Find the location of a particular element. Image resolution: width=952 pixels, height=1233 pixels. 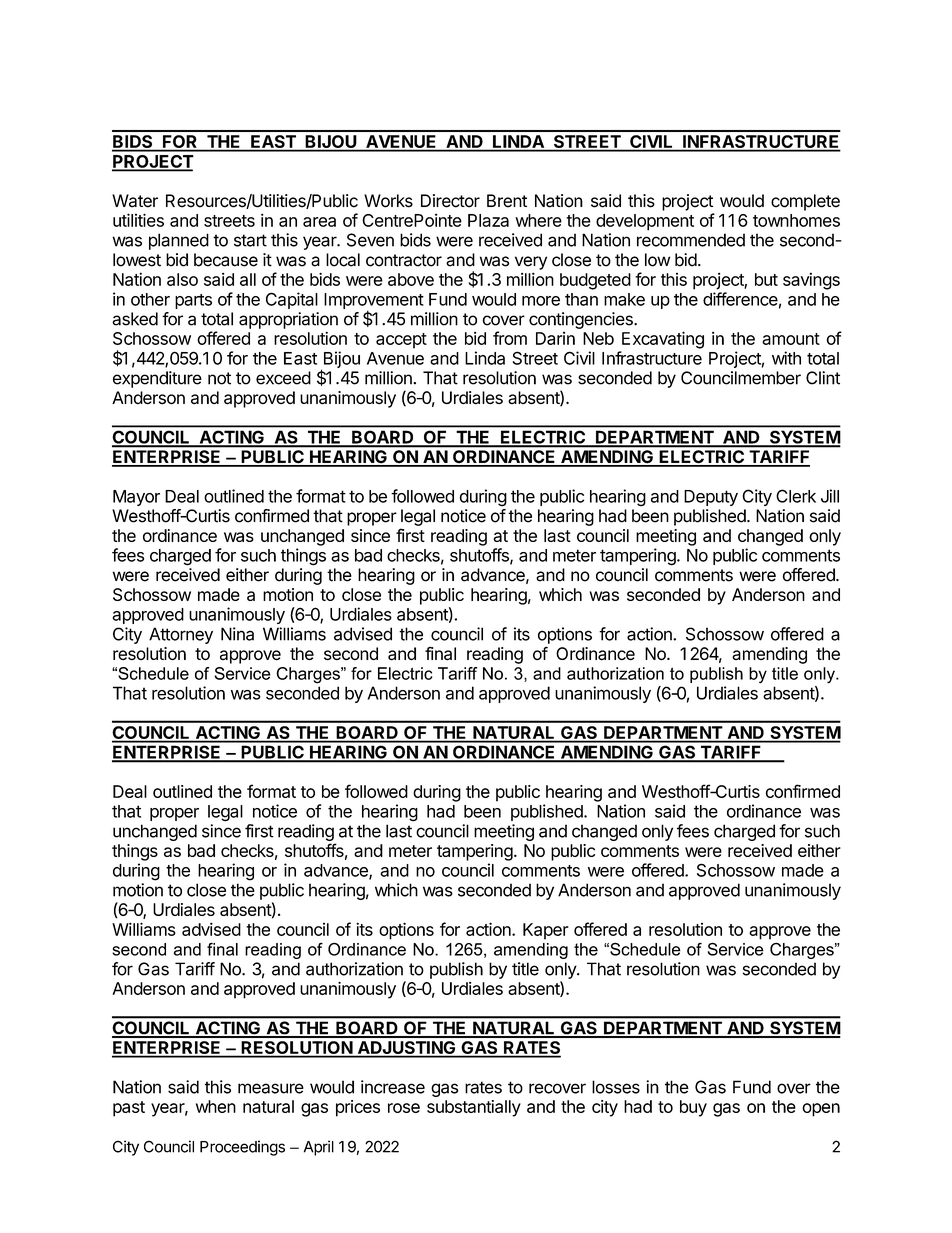

townhomes is located at coordinates (796, 220).
